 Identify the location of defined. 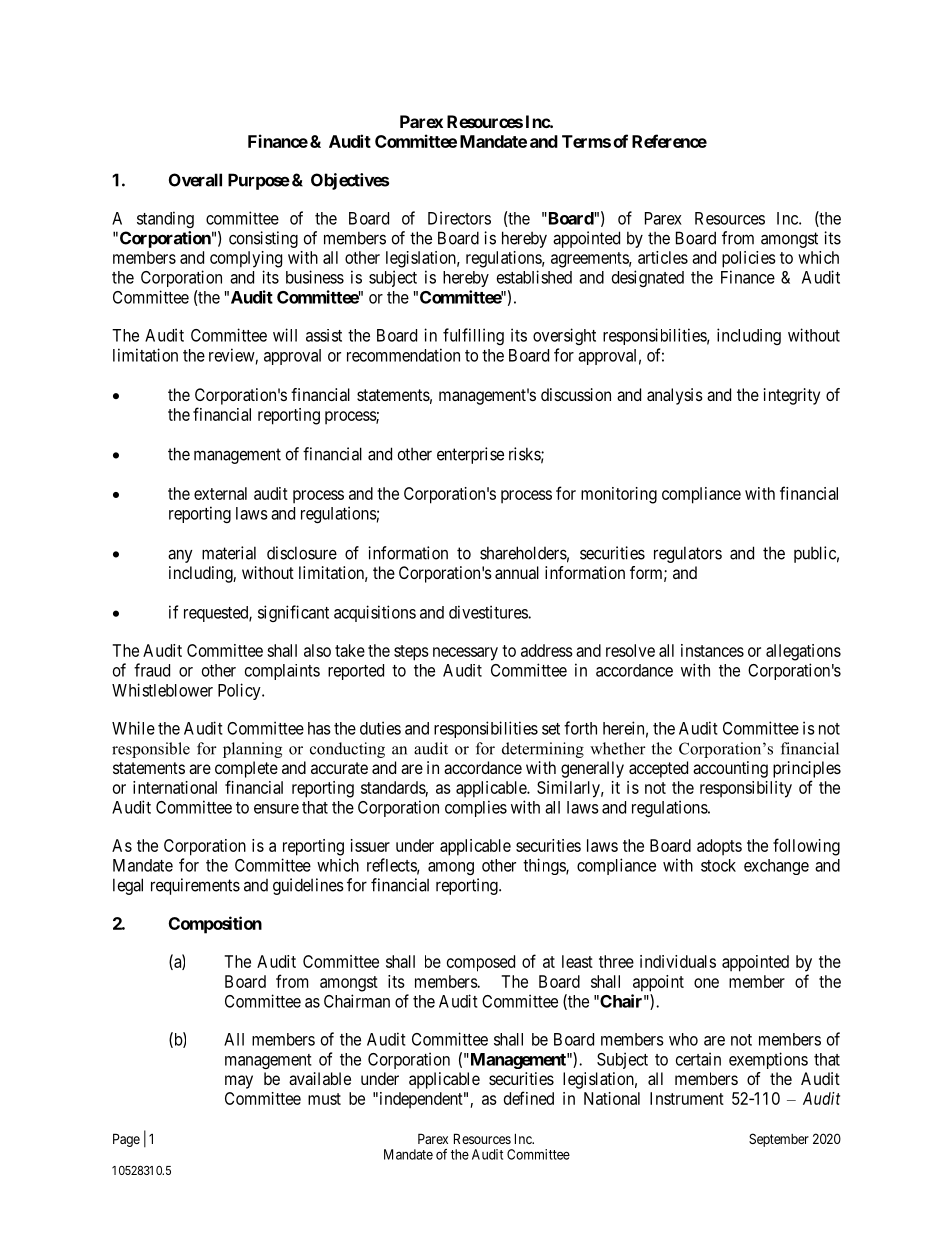
(529, 1098).
